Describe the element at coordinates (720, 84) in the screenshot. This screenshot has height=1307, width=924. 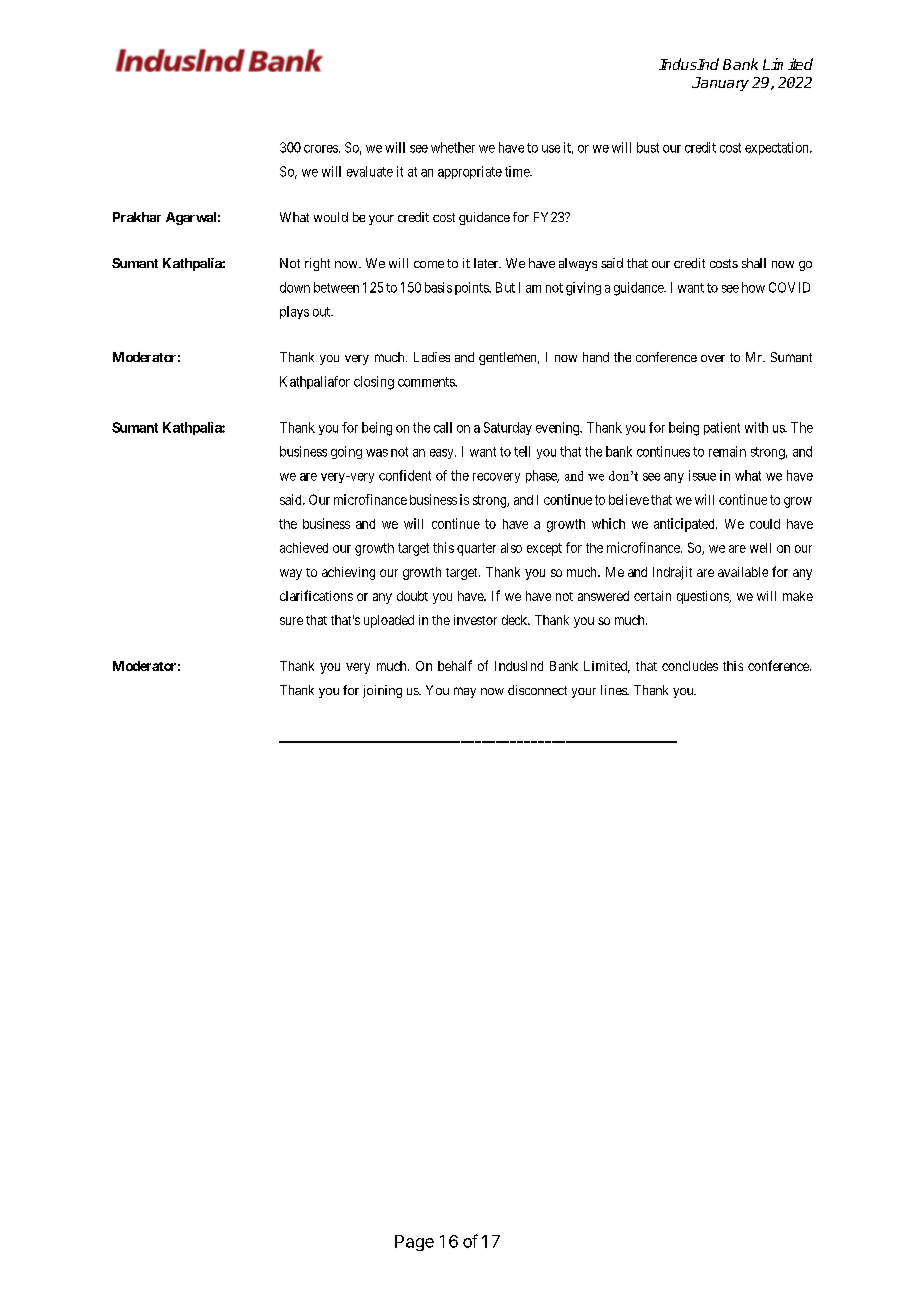
I see `January` at that location.
